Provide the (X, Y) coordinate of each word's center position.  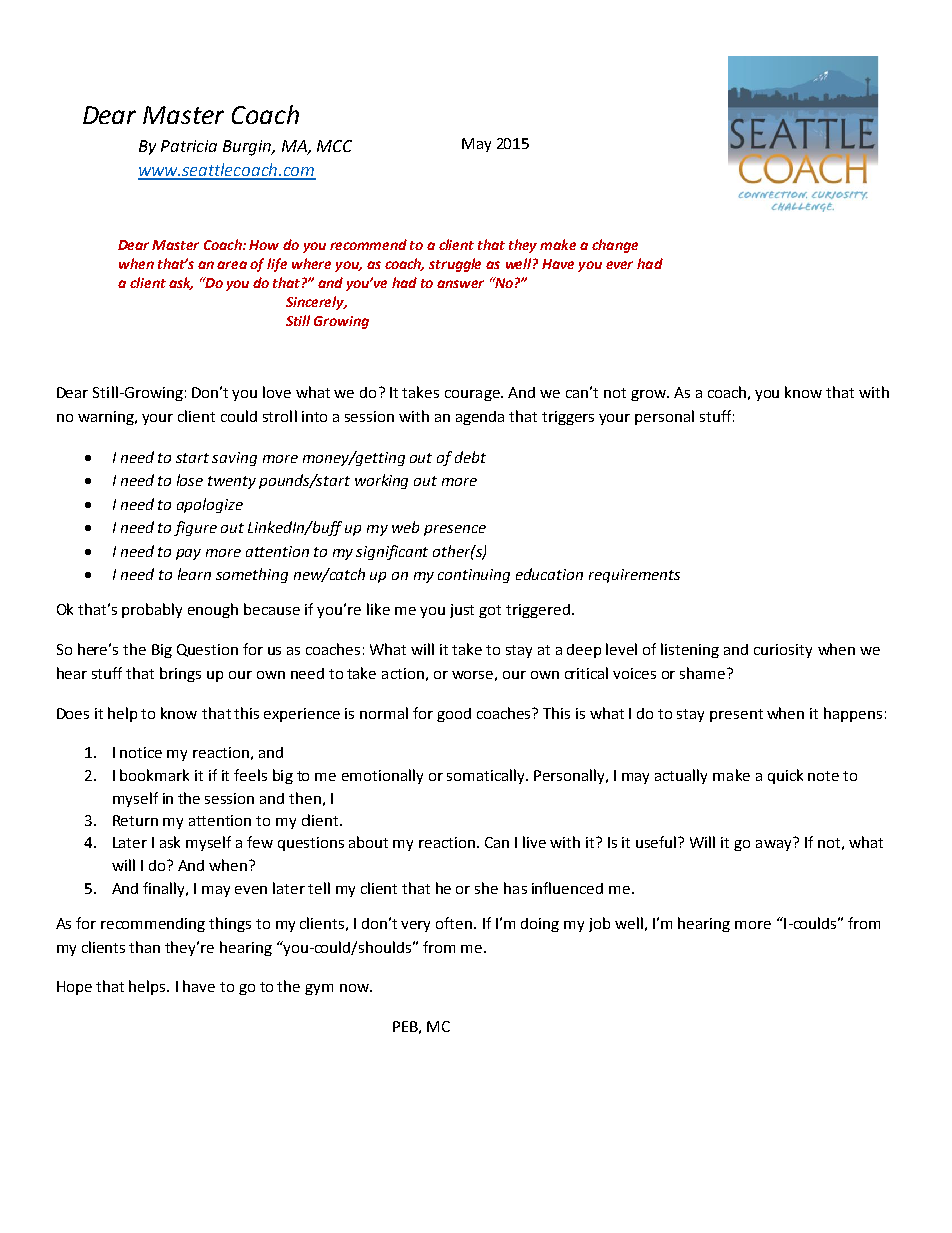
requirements (634, 576)
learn (194, 574)
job (599, 924)
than (144, 947)
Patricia (189, 146)
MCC (334, 146)
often (455, 923)
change (615, 246)
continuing (474, 576)
